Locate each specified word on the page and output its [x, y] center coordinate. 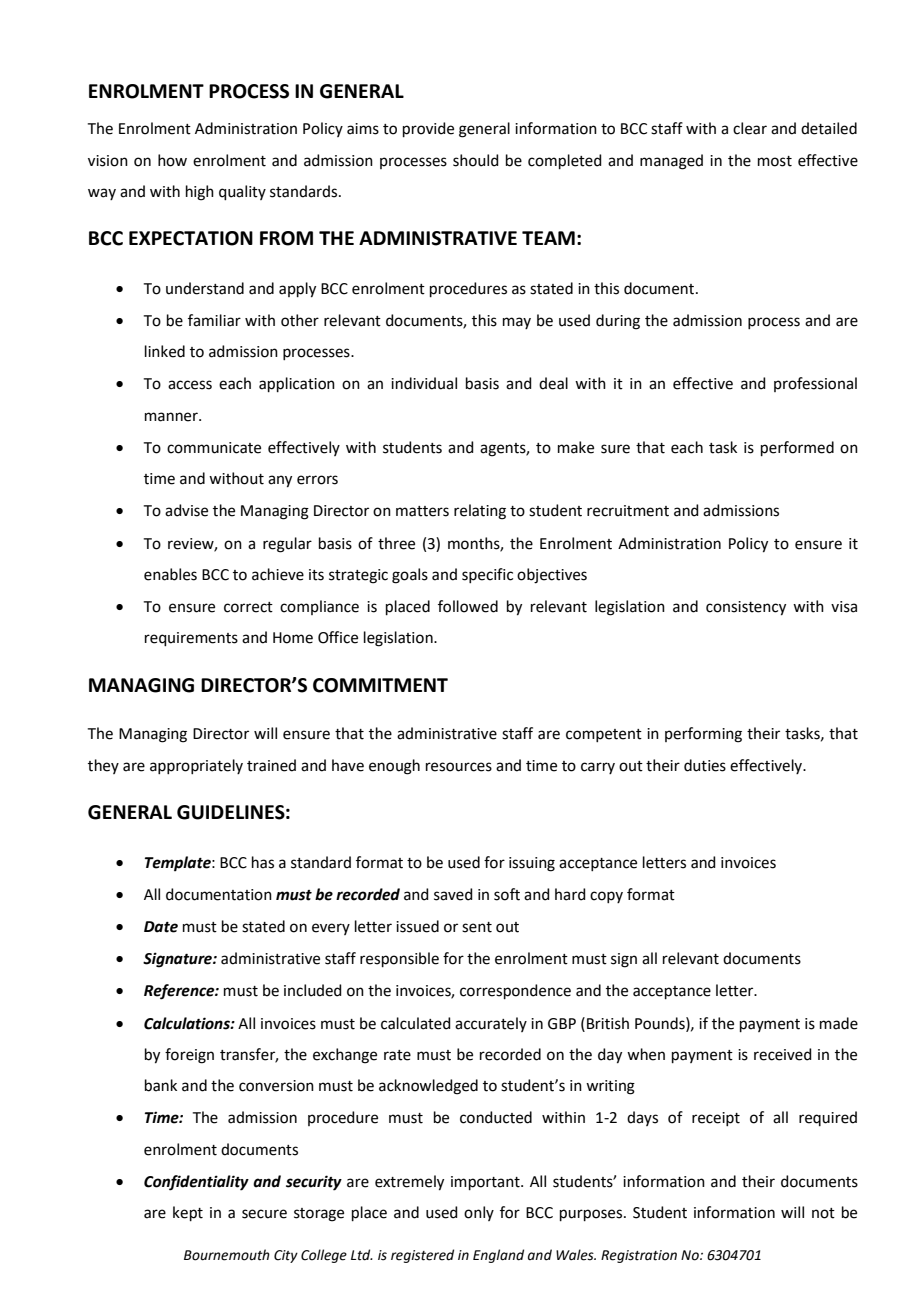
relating [480, 512]
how [172, 160]
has [263, 862]
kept [188, 1213]
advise [186, 510]
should [476, 160]
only [479, 1213]
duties [705, 765]
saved [453, 894]
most [775, 161]
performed [797, 448]
